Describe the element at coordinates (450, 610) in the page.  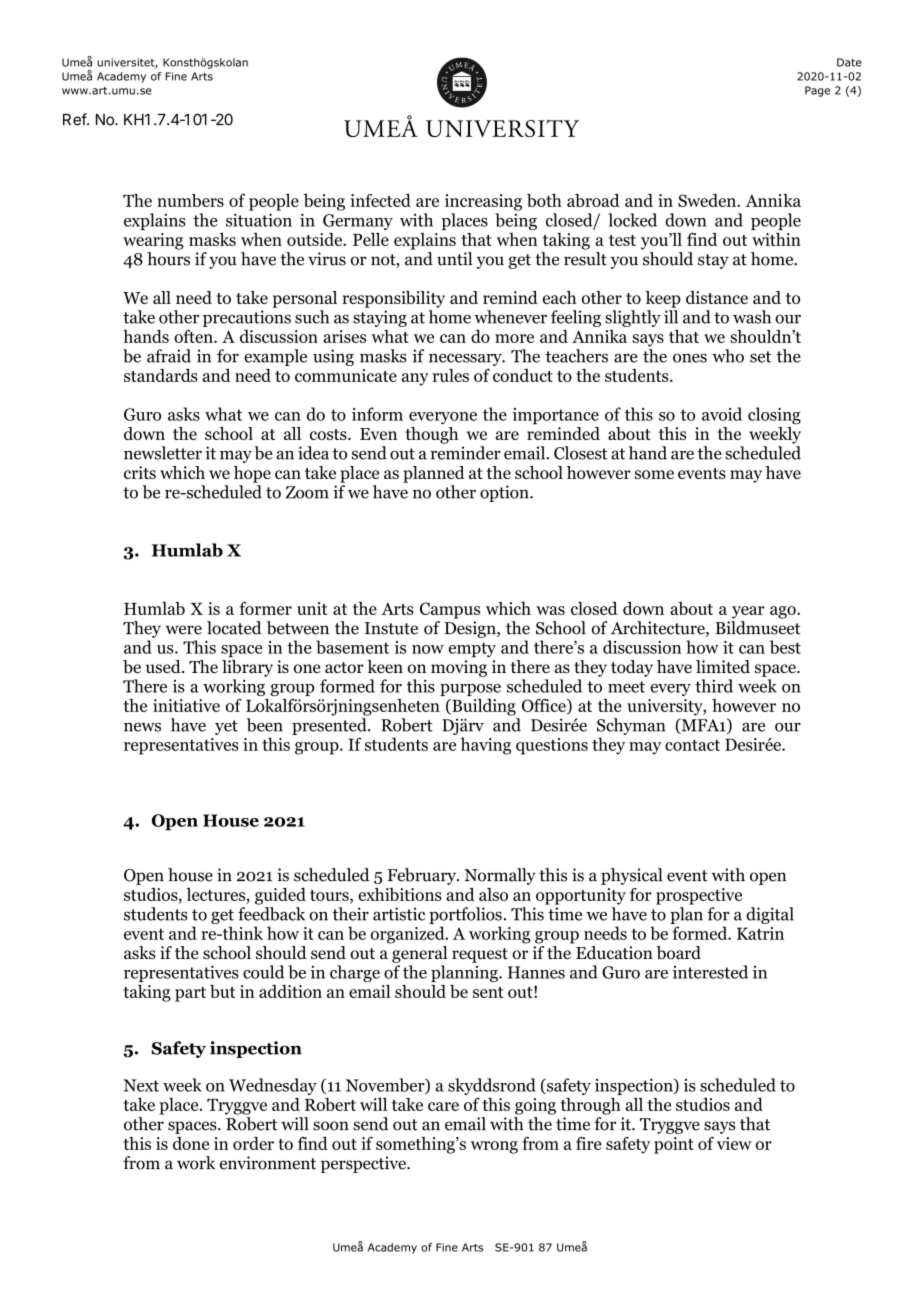
I see `Campus` at that location.
